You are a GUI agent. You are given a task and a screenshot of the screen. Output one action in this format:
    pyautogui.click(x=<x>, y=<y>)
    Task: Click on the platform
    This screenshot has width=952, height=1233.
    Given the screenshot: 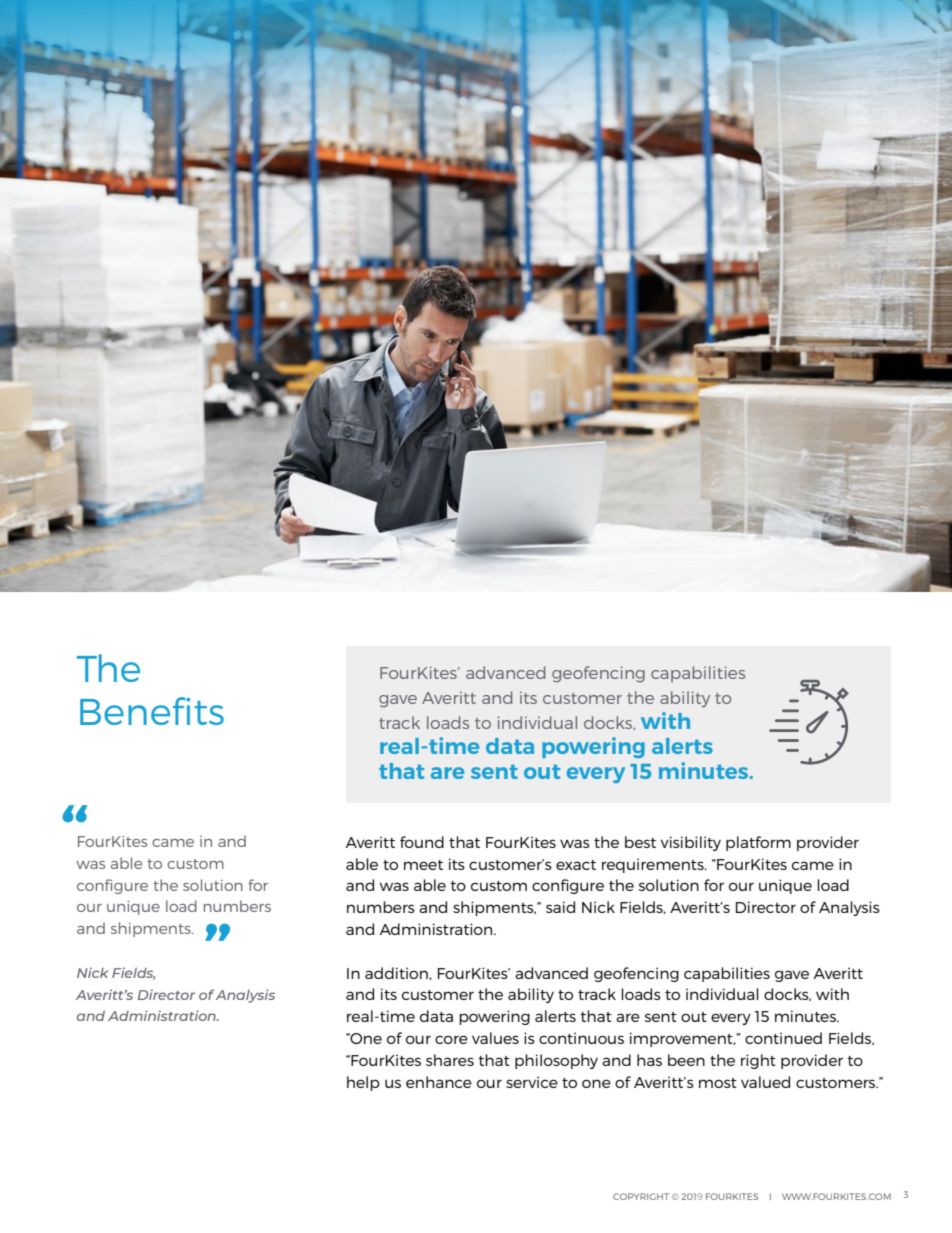 What is the action you would take?
    pyautogui.click(x=758, y=843)
